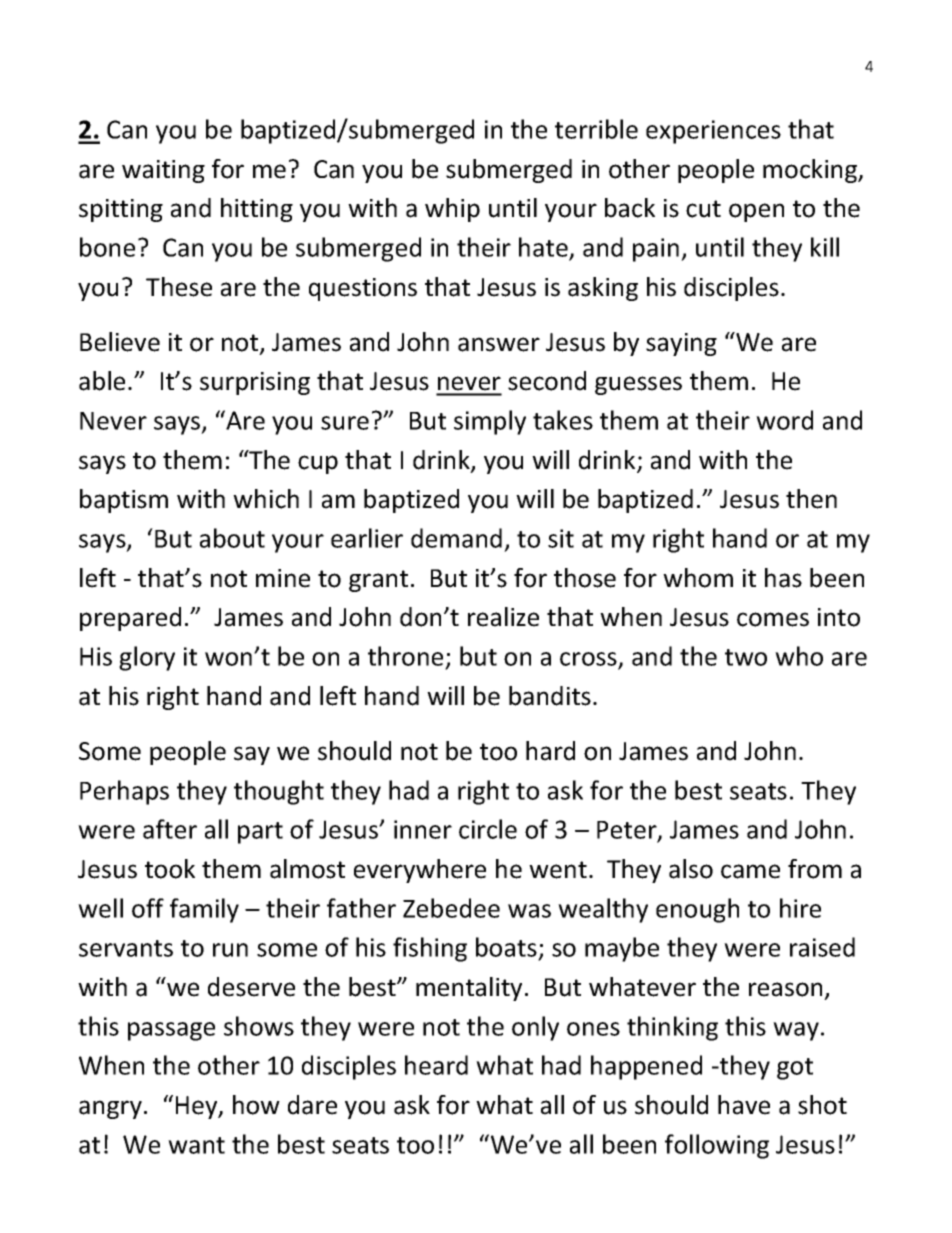  Describe the element at coordinates (124, 501) in the screenshot. I see `baptism` at that location.
